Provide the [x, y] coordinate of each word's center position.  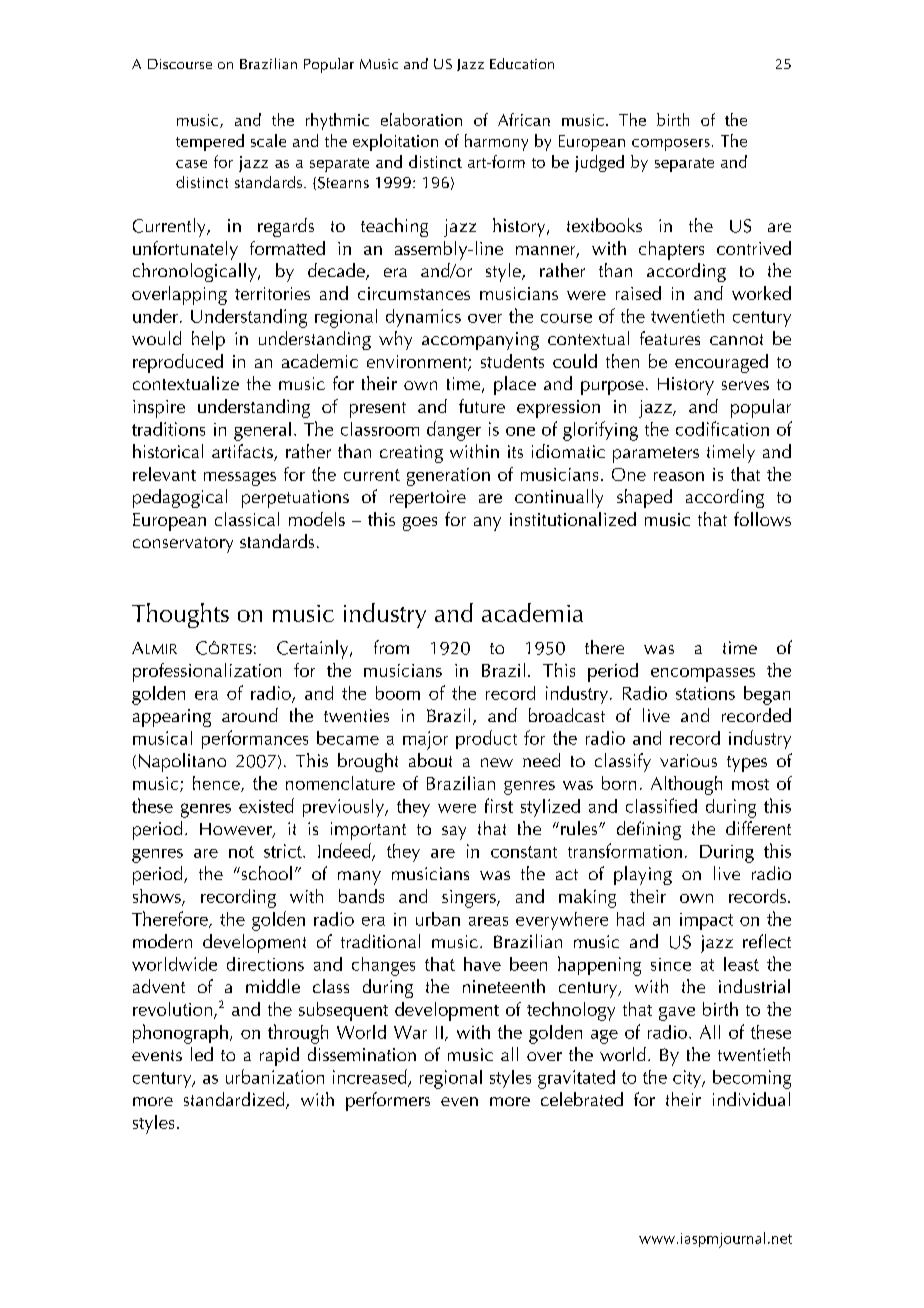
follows [762, 519]
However [237, 830]
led [202, 1054]
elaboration [421, 119]
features [670, 338]
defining [649, 830]
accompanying [480, 341]
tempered [210, 142]
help [208, 340]
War [410, 1032]
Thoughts [180, 615]
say [454, 833]
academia [532, 612]
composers [671, 145]
